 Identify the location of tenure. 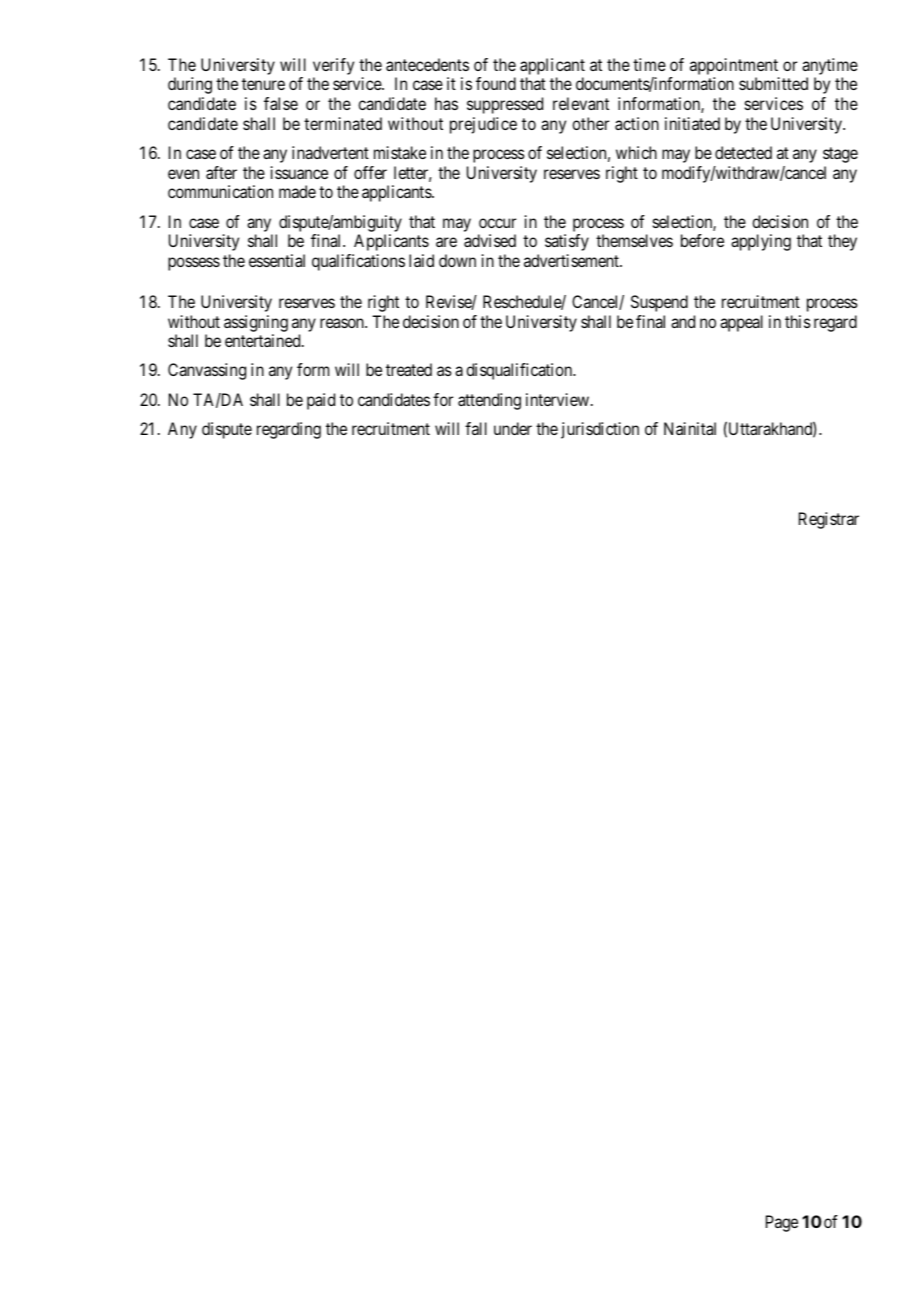
(263, 84).
